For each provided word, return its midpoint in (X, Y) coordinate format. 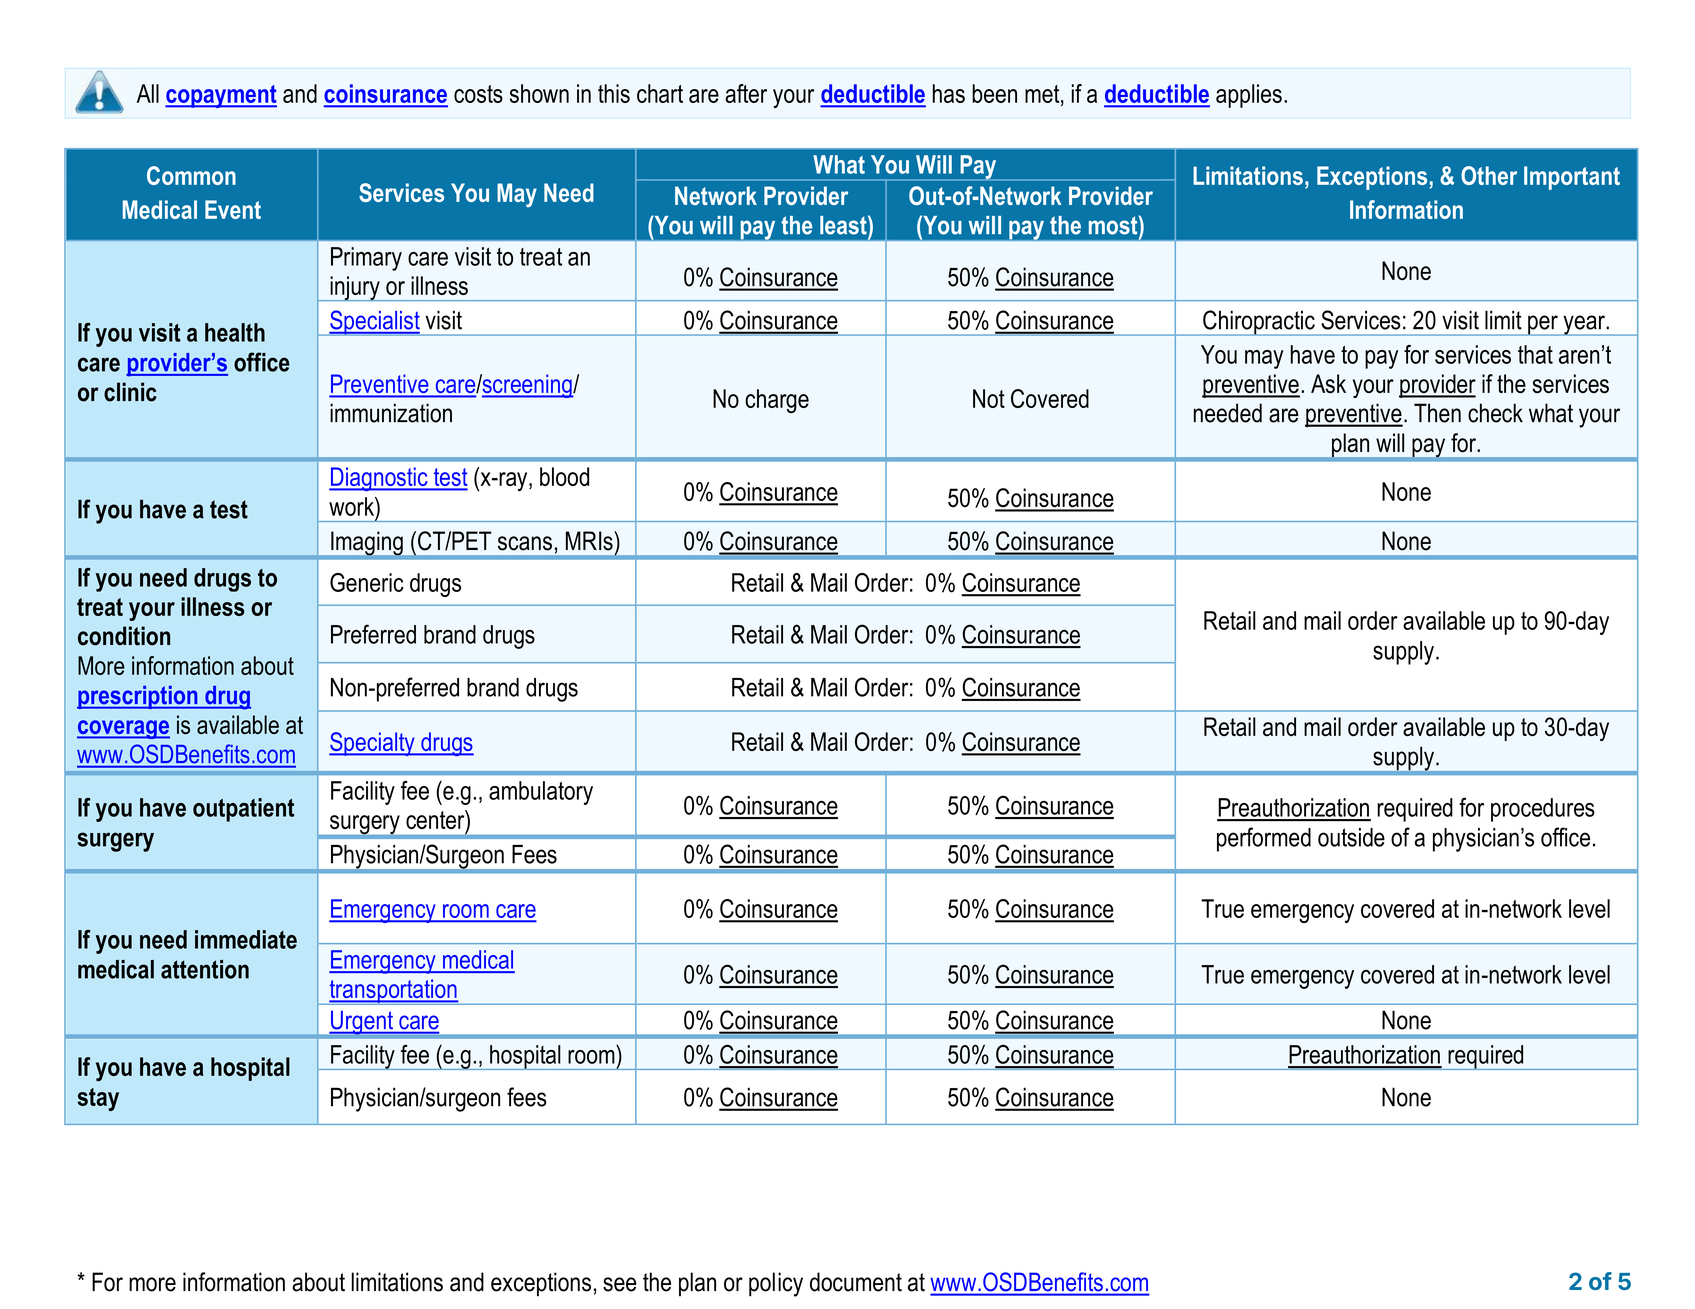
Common (191, 175)
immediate (246, 939)
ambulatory (541, 793)
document (856, 1282)
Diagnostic (379, 479)
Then (1437, 413)
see (619, 1284)
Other (1489, 175)
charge (777, 401)
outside (1351, 837)
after (746, 93)
